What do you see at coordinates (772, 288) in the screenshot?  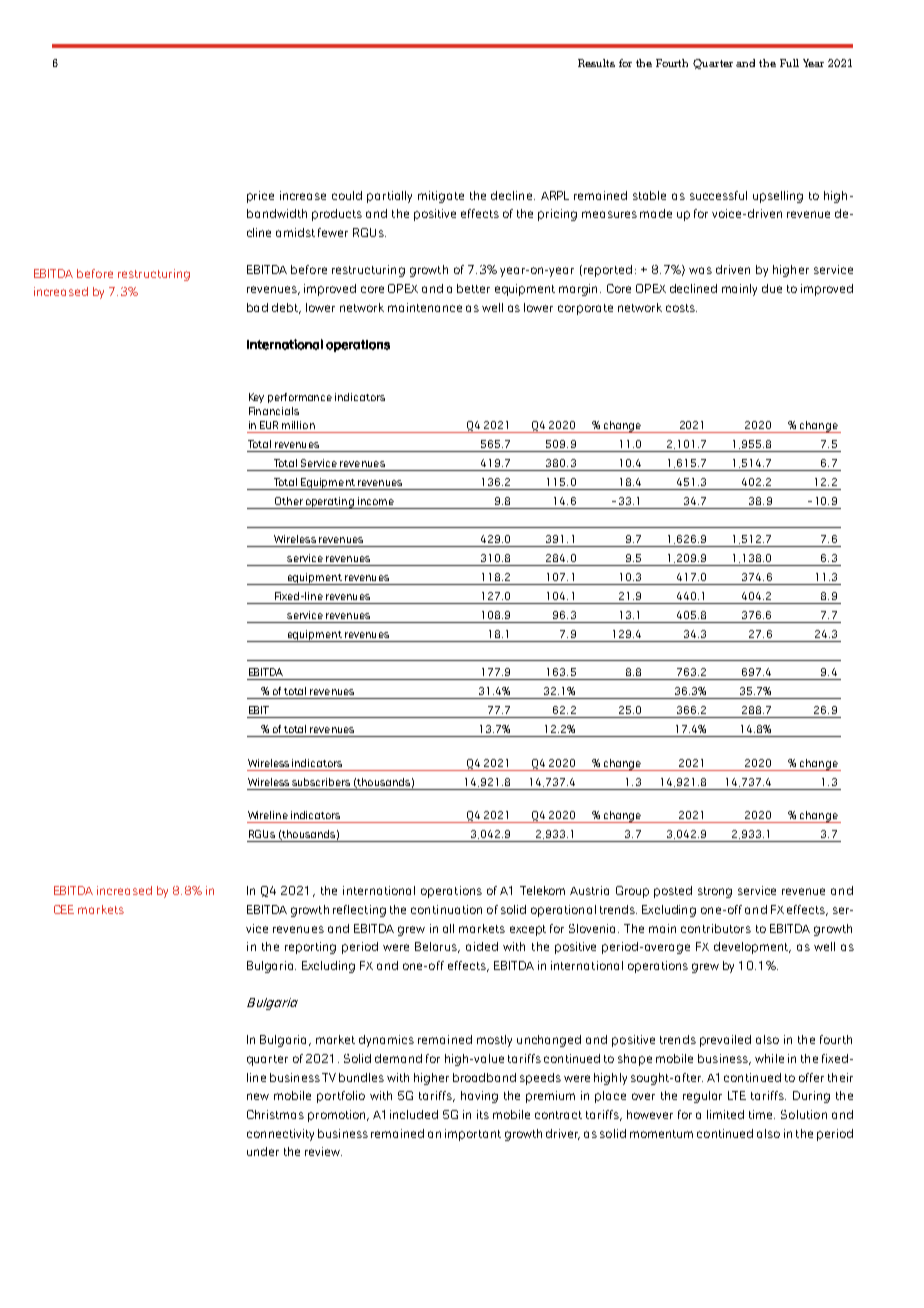 I see `due` at bounding box center [772, 288].
